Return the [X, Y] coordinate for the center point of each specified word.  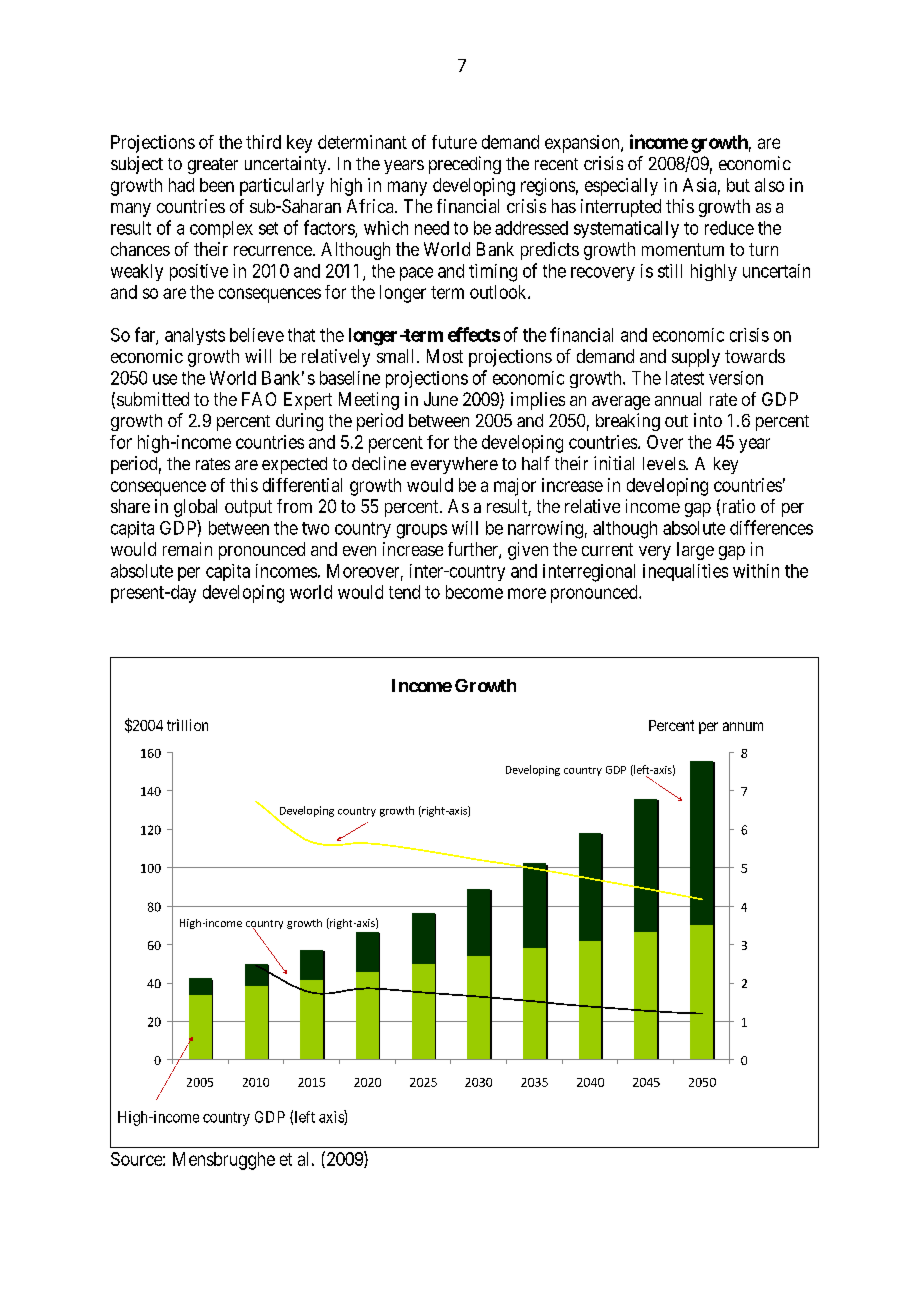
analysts [195, 336]
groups [422, 531]
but [738, 185]
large [695, 551]
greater [213, 166]
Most [445, 356]
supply [696, 358]
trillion [187, 725]
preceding [465, 165]
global [195, 508]
